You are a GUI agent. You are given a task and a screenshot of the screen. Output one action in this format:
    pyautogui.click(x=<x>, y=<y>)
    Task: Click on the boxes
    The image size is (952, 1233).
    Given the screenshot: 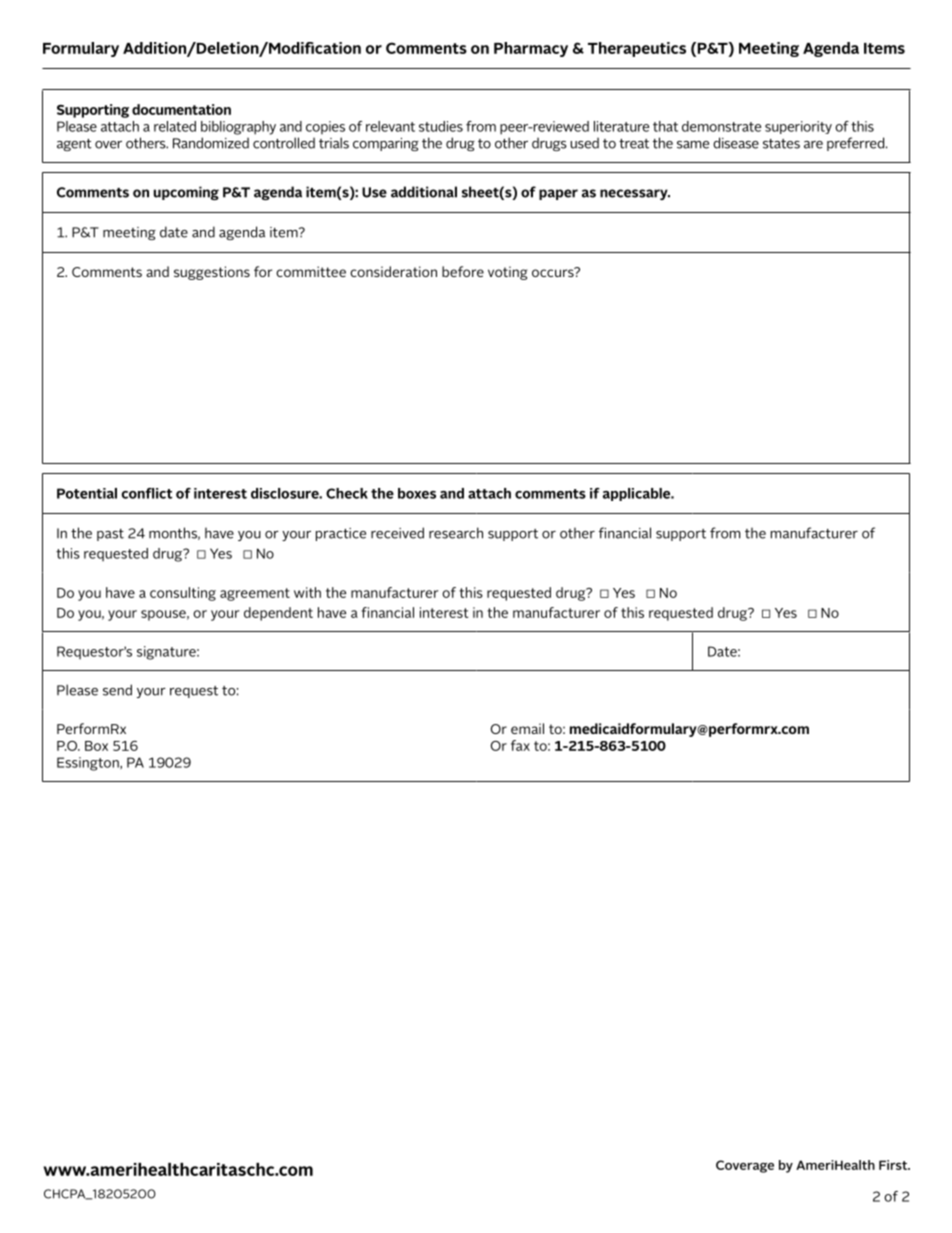 What is the action you would take?
    pyautogui.click(x=417, y=493)
